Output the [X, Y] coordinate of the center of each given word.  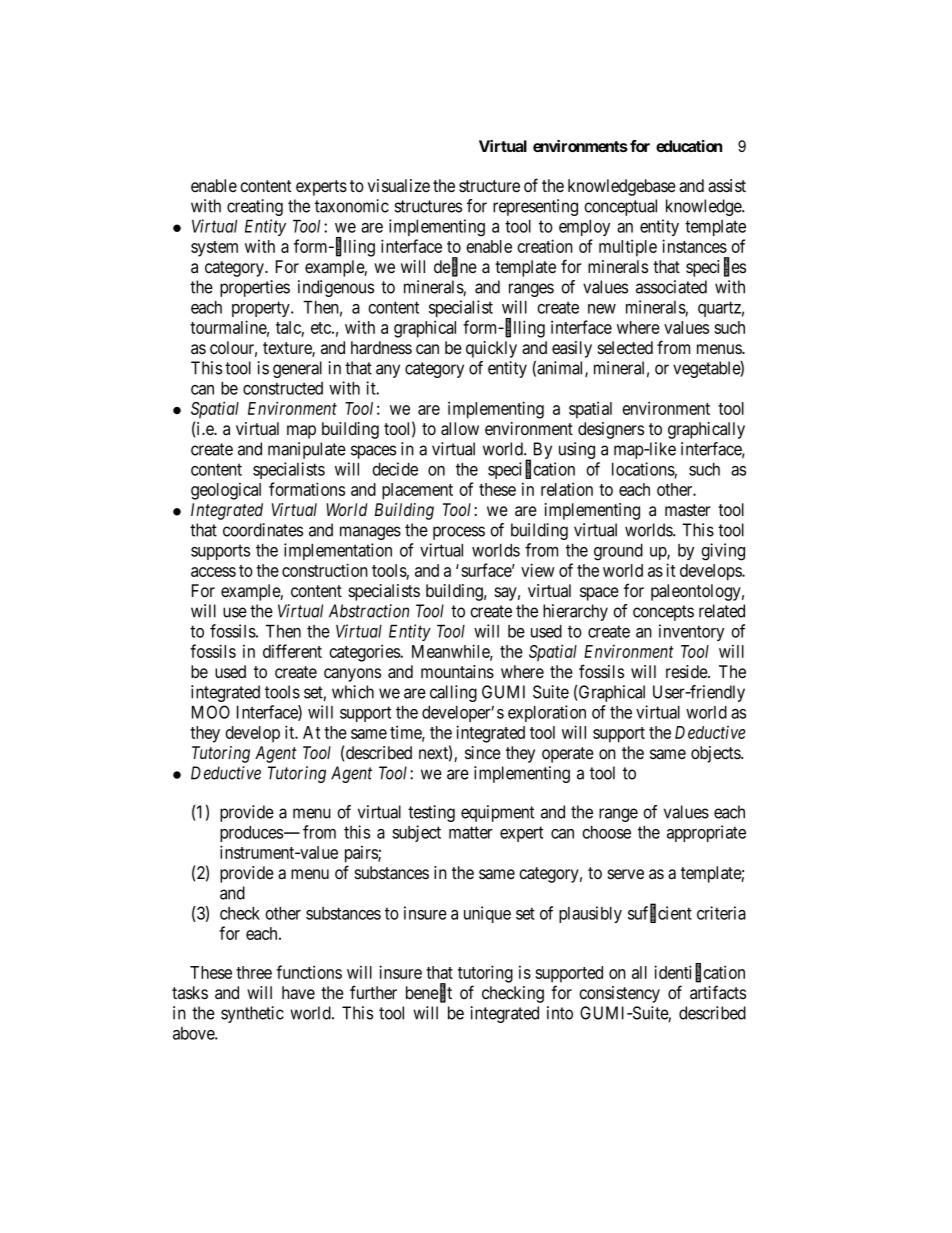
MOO [211, 712]
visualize [399, 186]
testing [431, 813]
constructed [283, 388]
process [459, 533]
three [254, 972]
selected [625, 347]
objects [716, 754]
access [213, 572]
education [689, 146]
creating [255, 207]
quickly [491, 349]
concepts [663, 613]
